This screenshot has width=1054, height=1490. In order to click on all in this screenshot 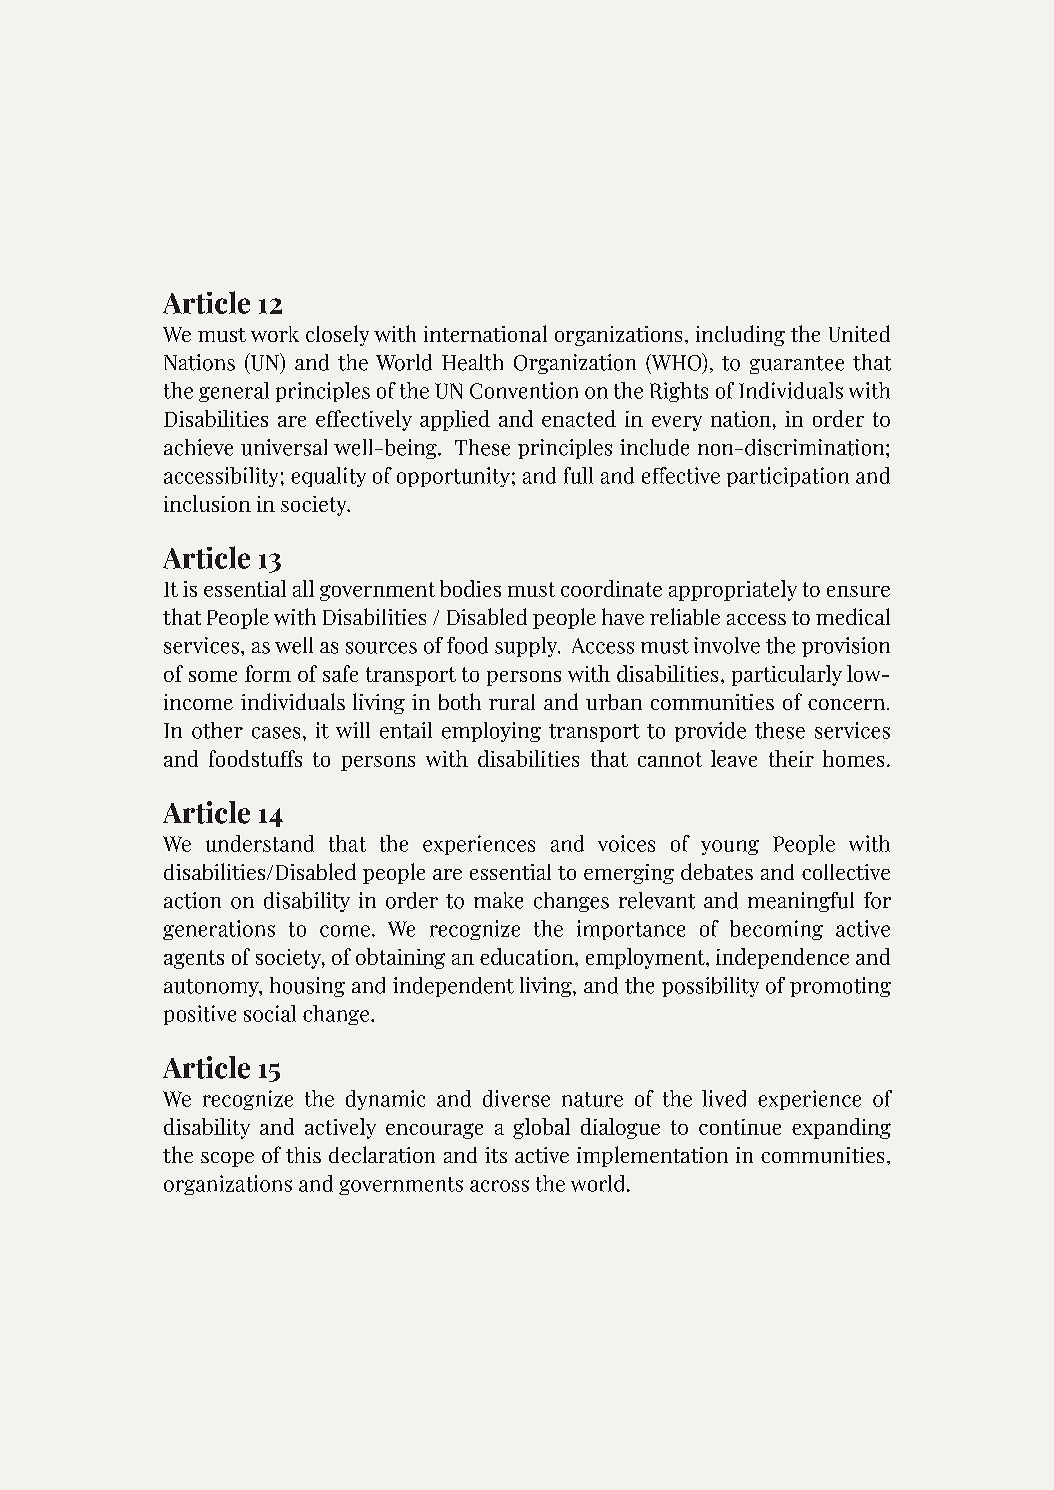, I will do `click(303, 588)`.
